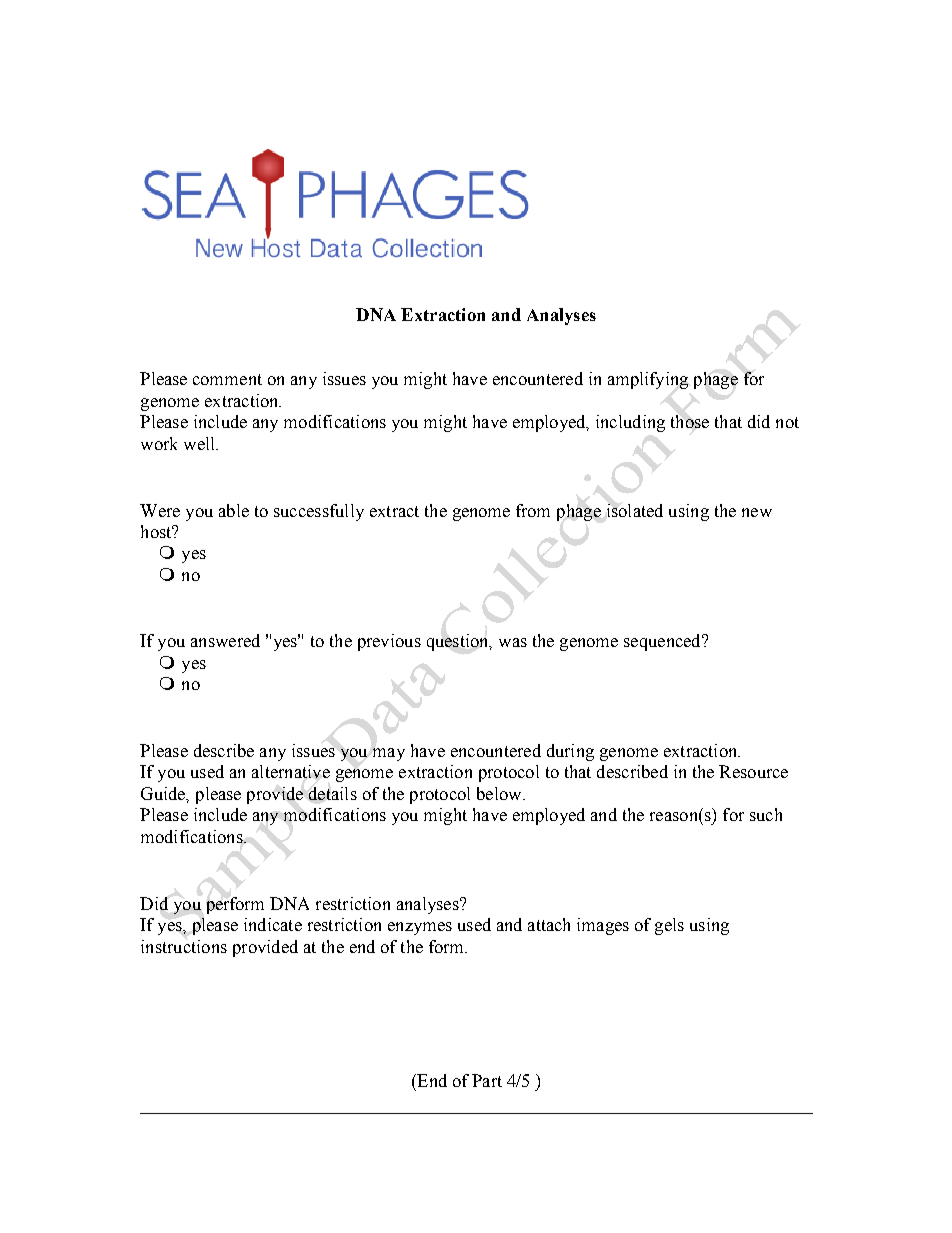 This screenshot has height=1233, width=952. I want to click on comment, so click(227, 379).
